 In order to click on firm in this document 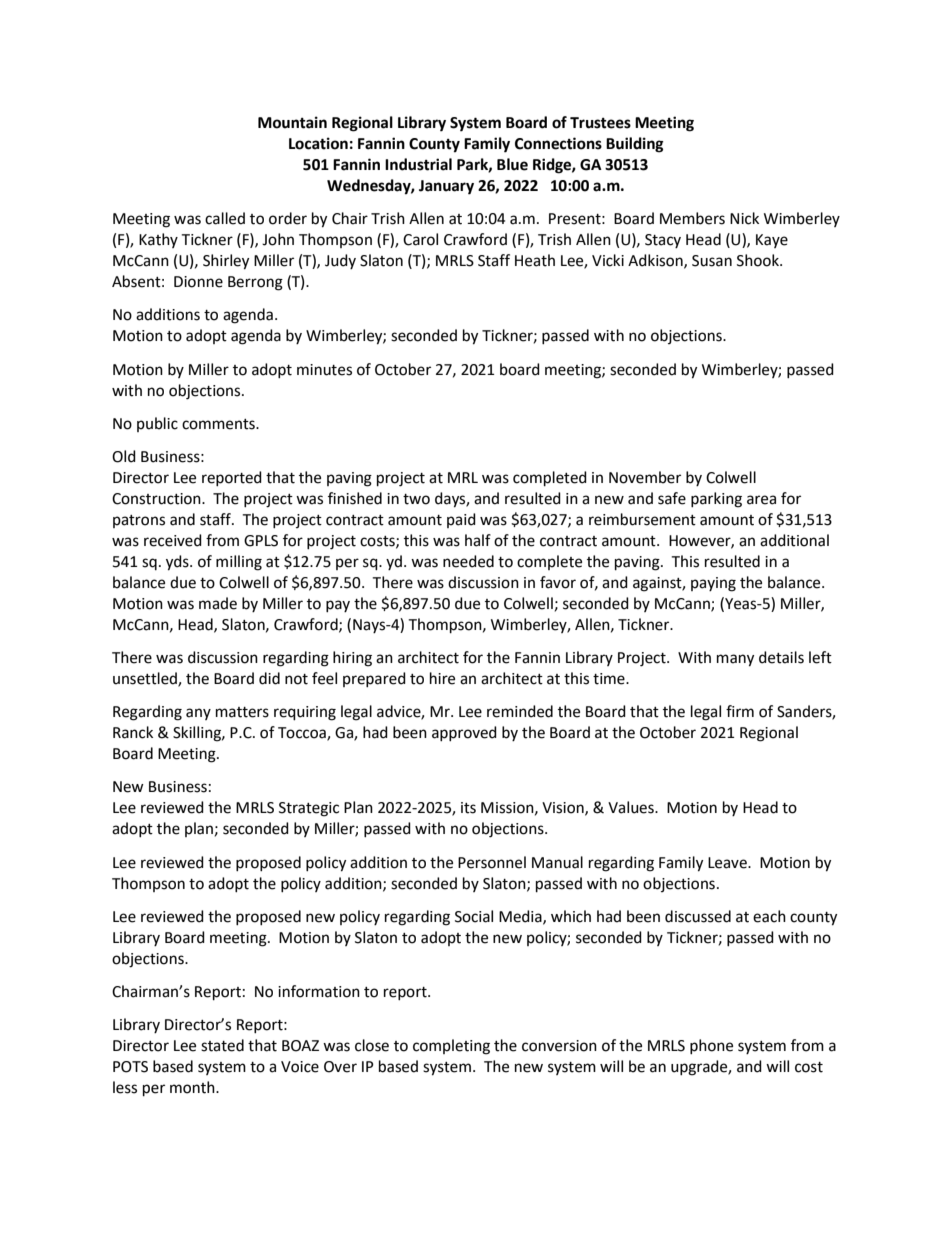, I will do `click(740, 711)`.
